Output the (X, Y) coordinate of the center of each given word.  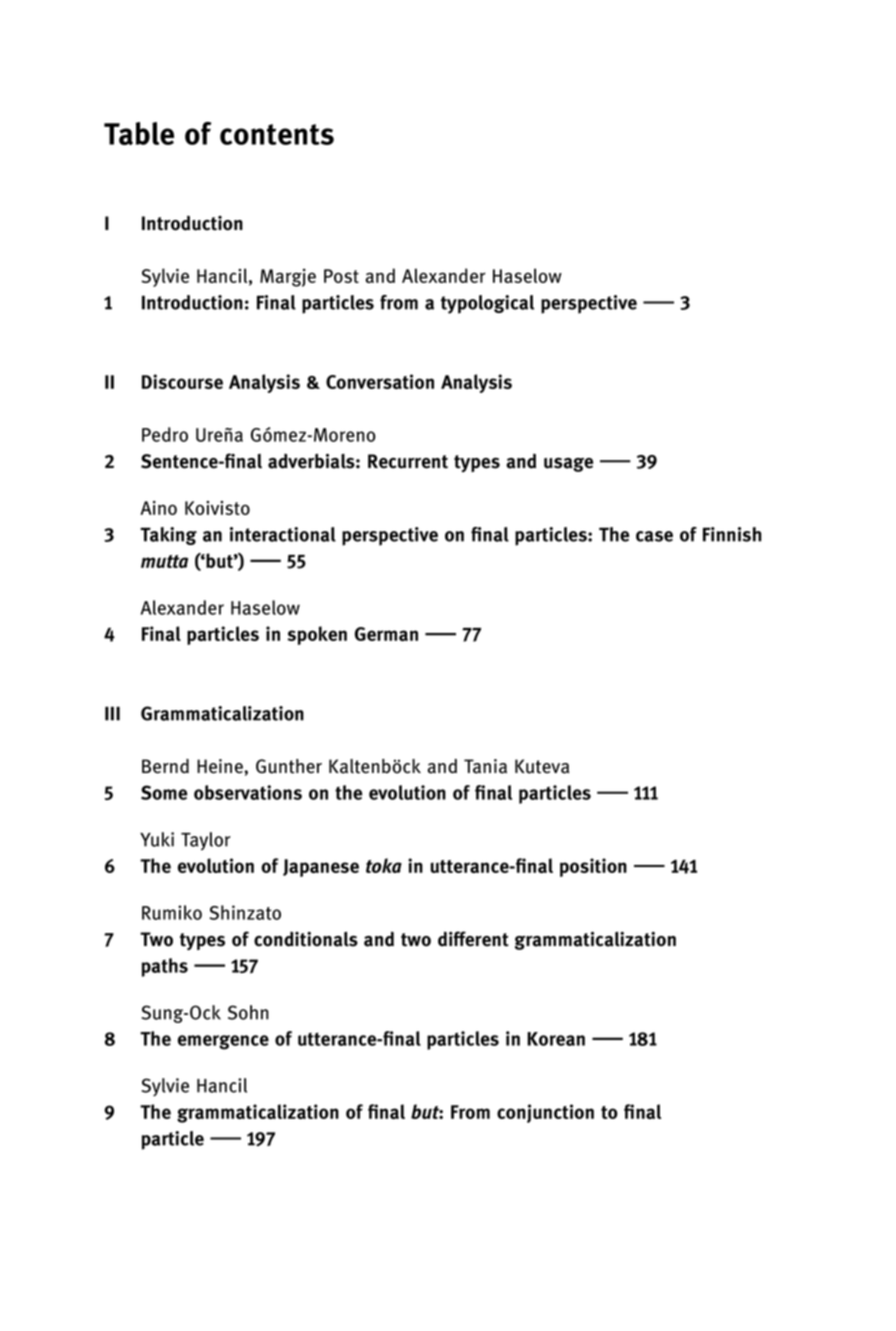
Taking (168, 536)
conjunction (545, 1113)
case (654, 536)
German (386, 634)
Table (139, 133)
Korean (556, 1039)
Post (341, 276)
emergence (223, 1042)
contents (277, 134)
